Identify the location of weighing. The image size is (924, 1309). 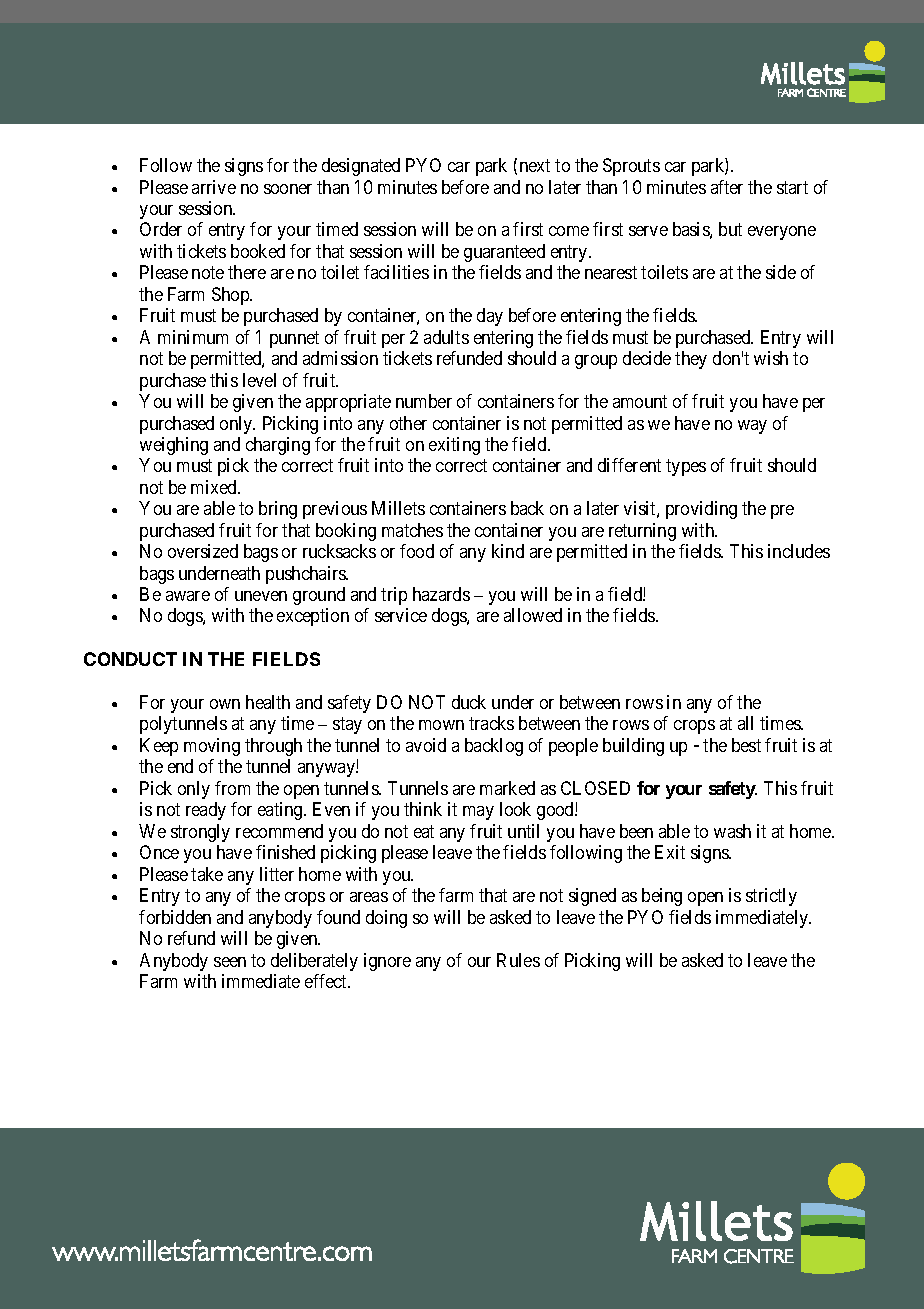
(174, 446).
